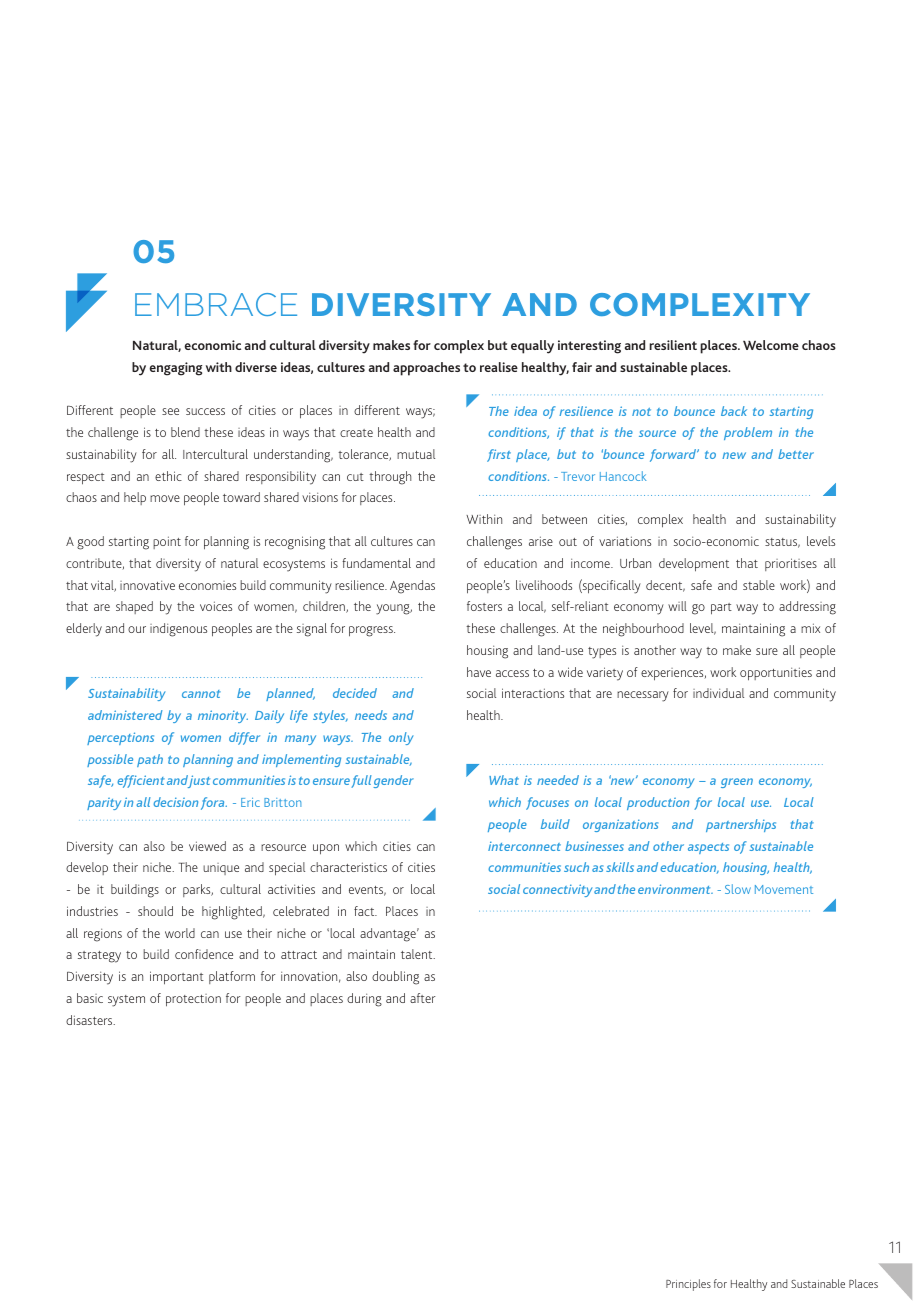 The image size is (924, 1308). I want to click on gender, so click(393, 781).
